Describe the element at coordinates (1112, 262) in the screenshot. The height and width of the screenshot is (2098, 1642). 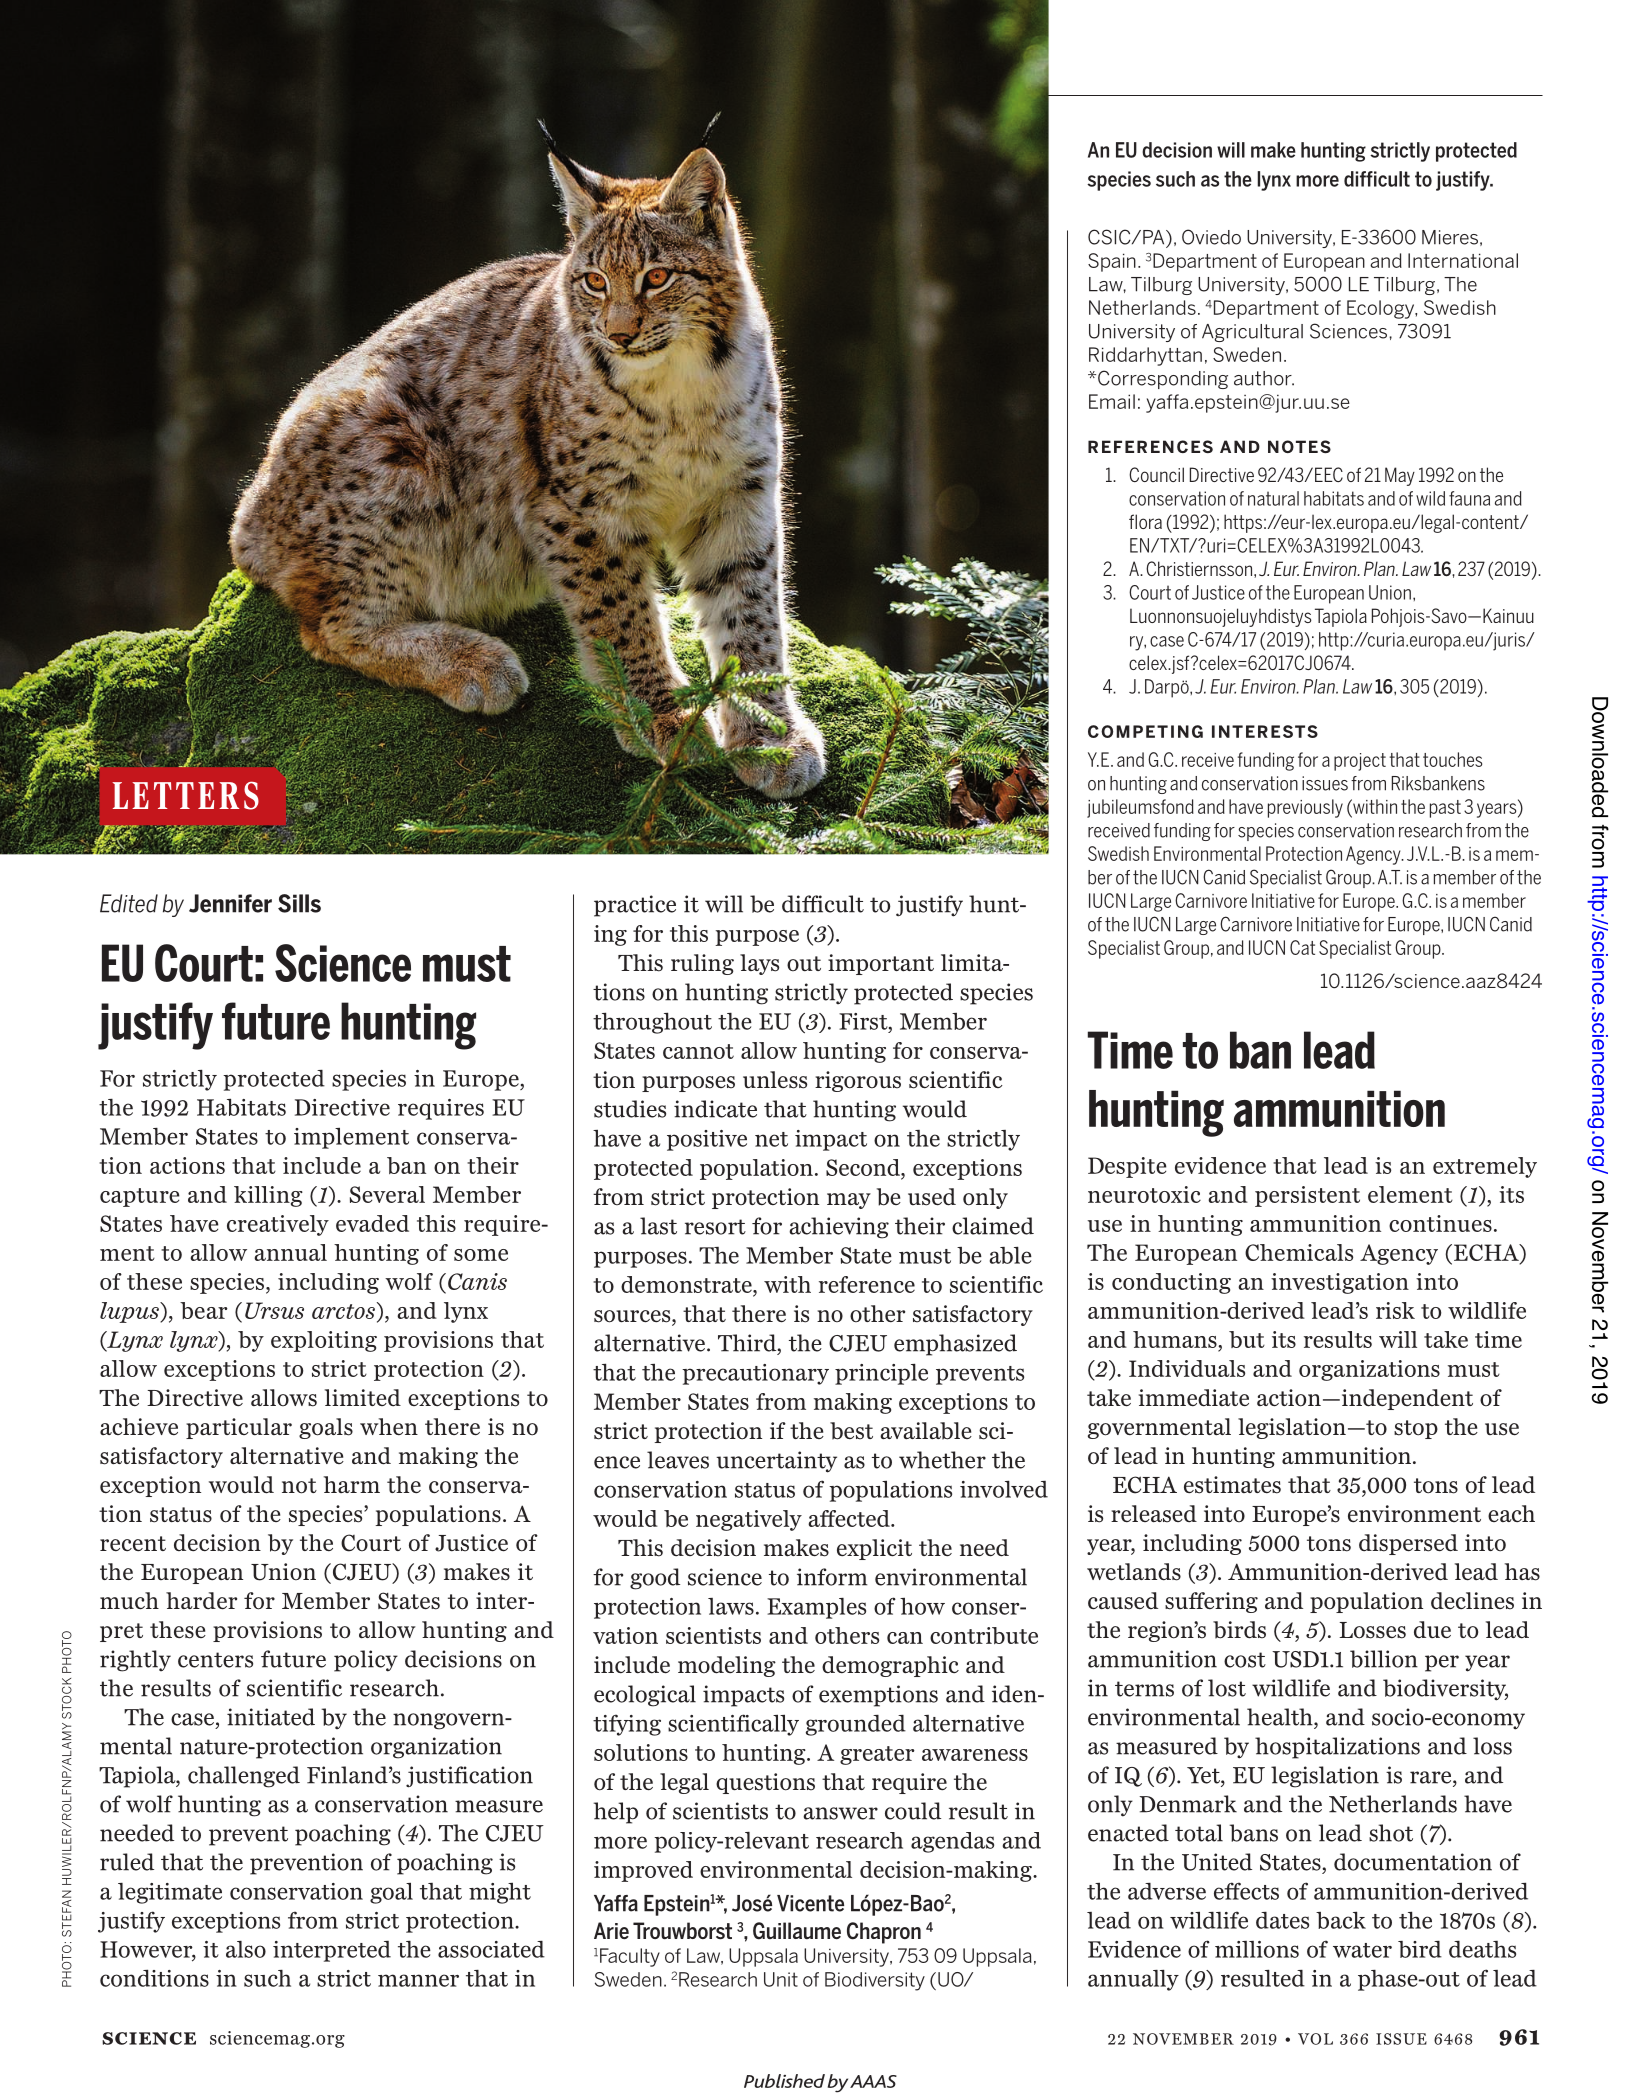
I see `Spain` at that location.
